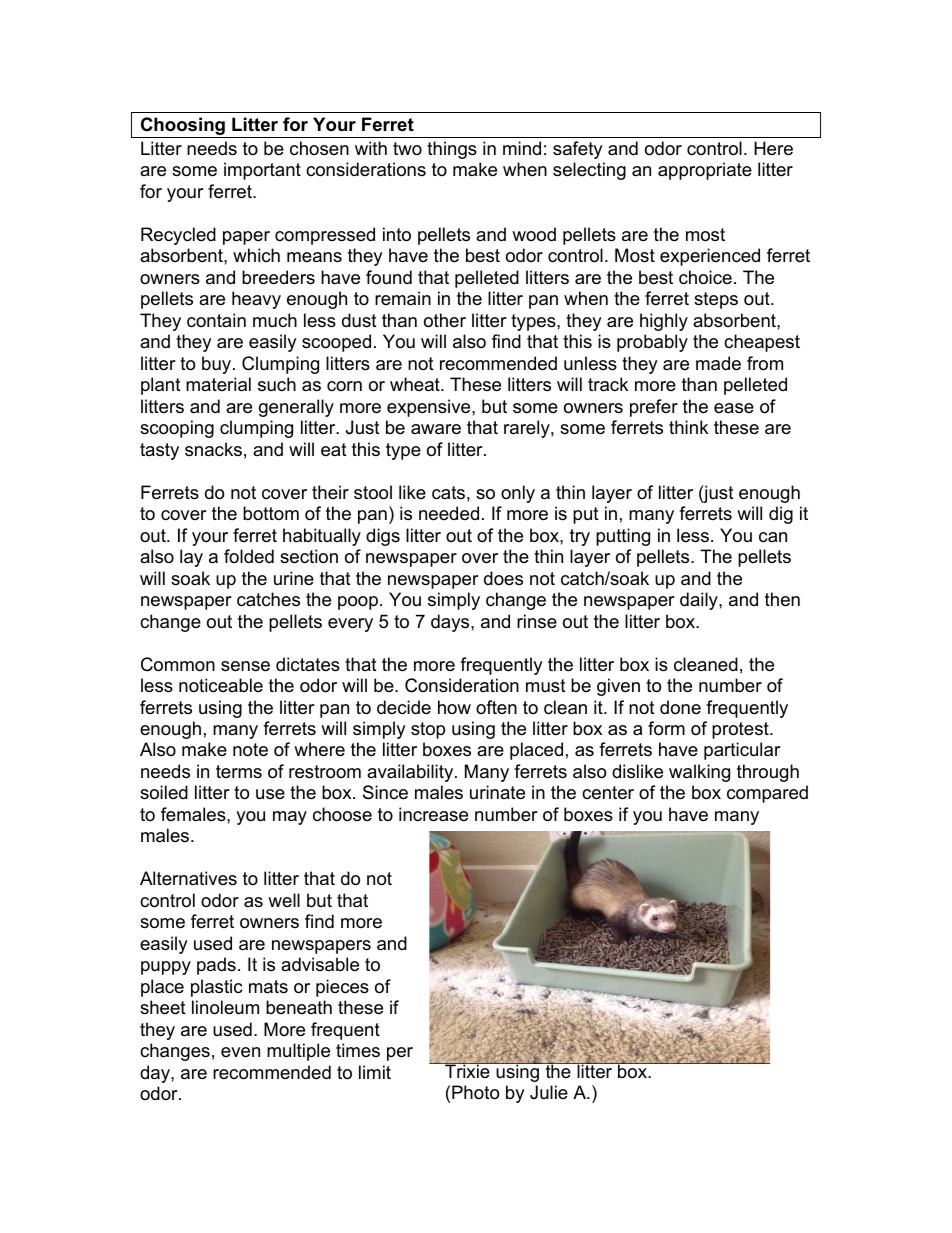 The image size is (952, 1233). I want to click on mind, so click(522, 148).
